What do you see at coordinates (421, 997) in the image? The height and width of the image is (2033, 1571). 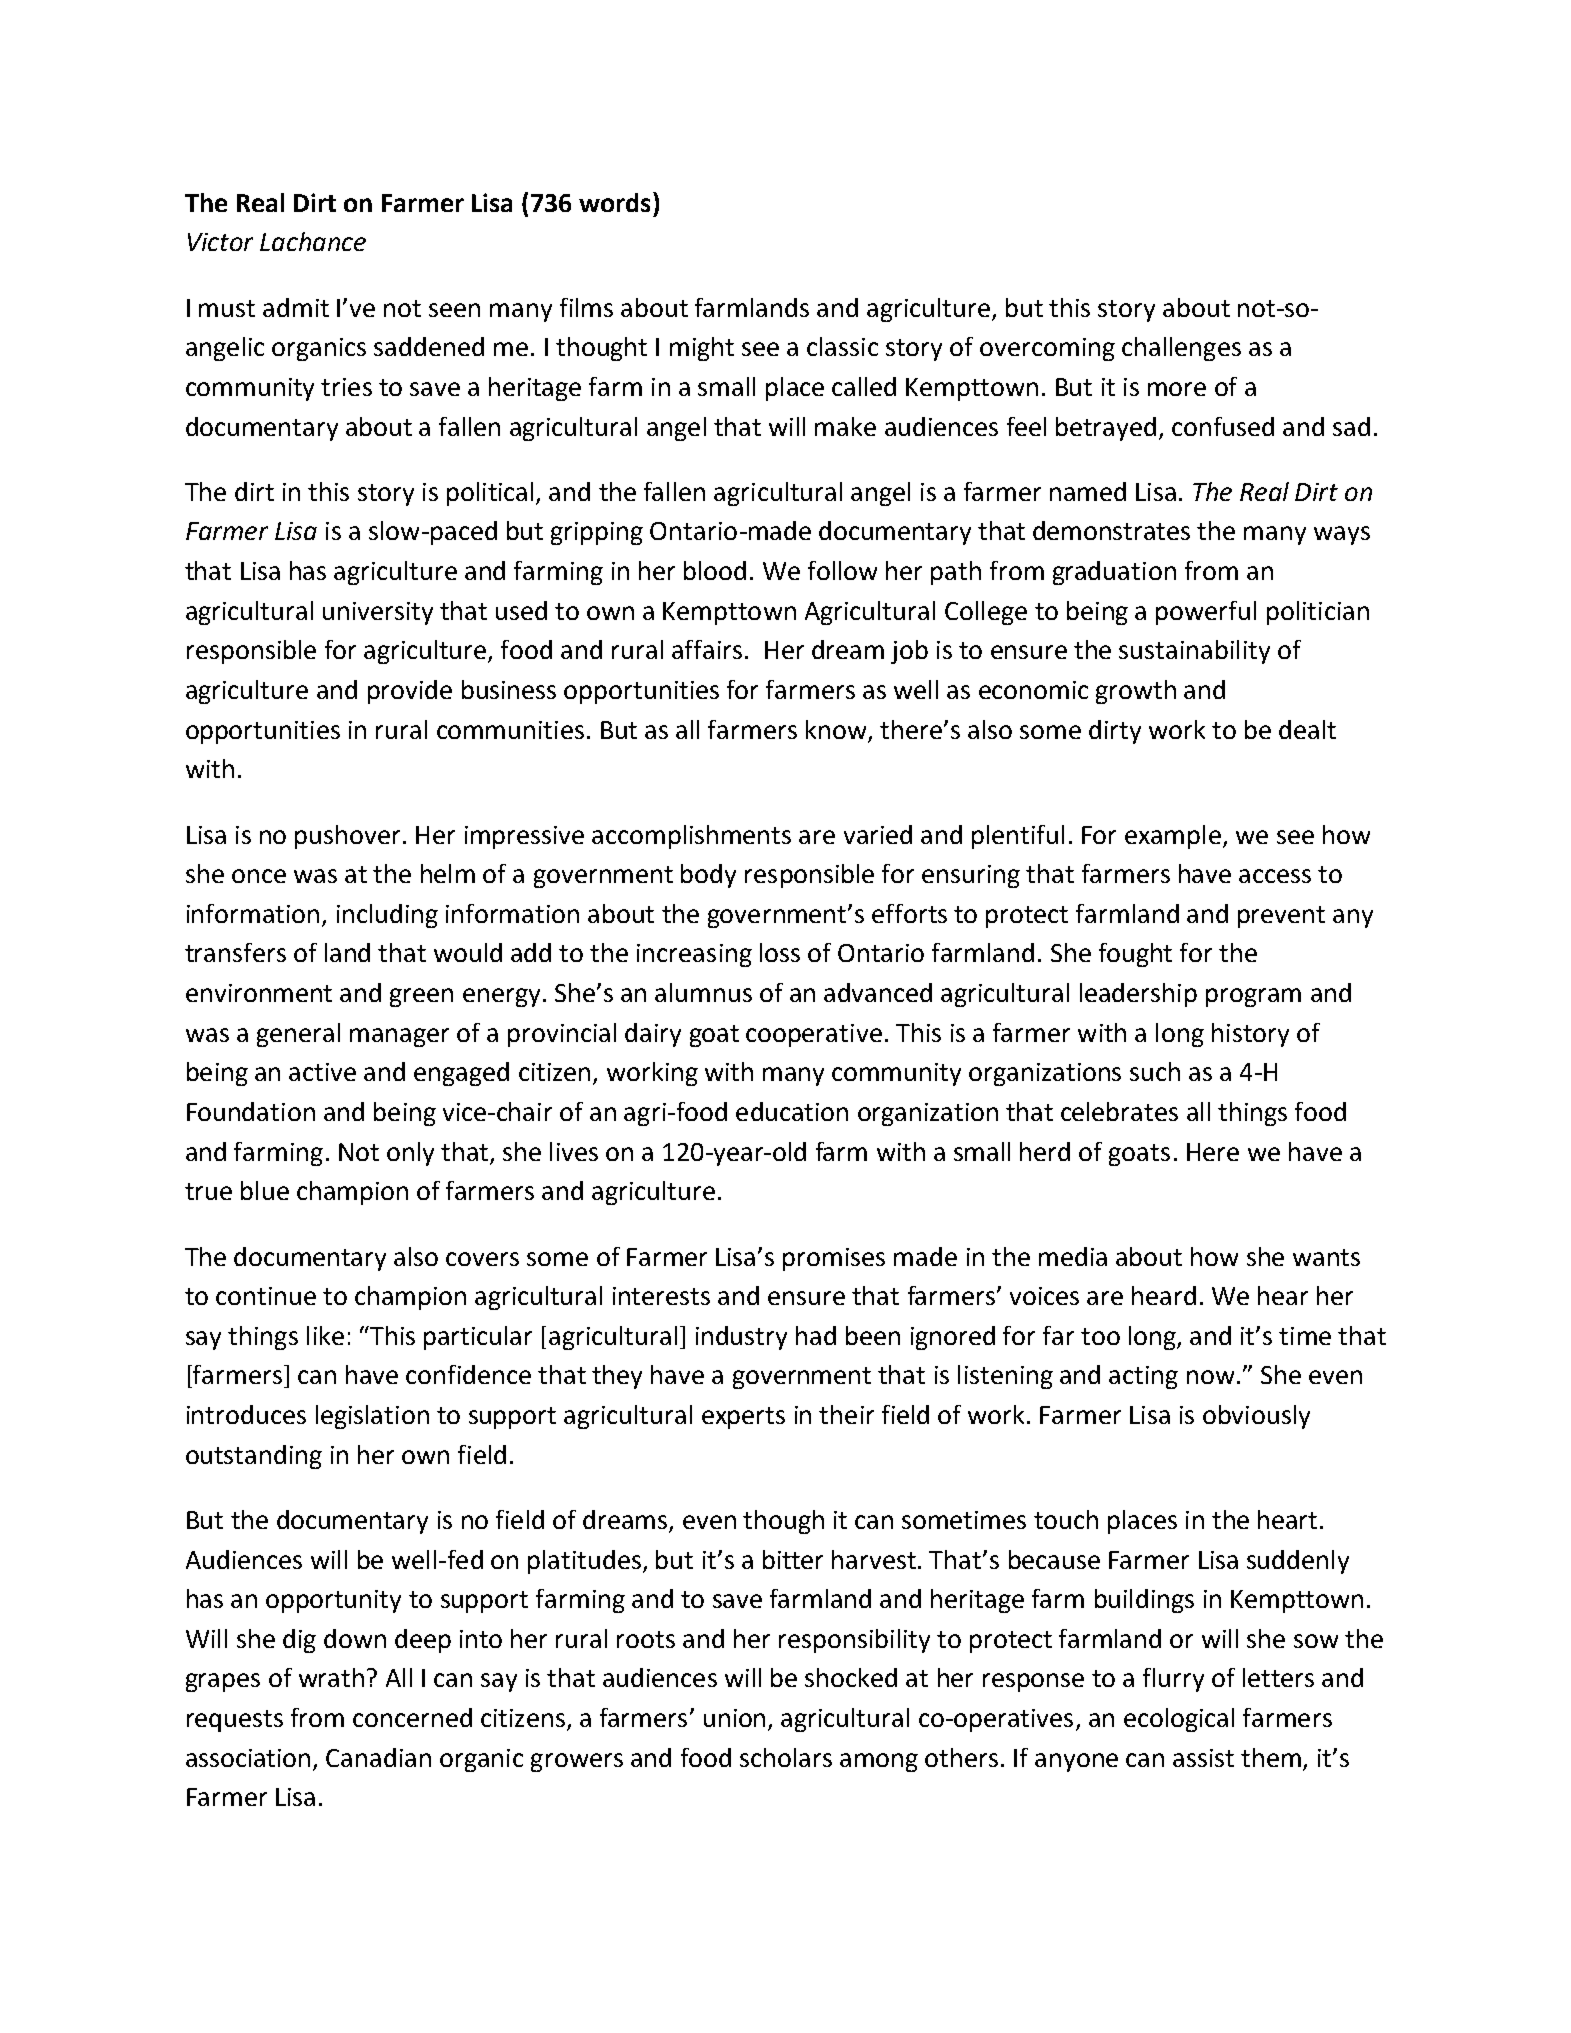 I see `green` at bounding box center [421, 997].
